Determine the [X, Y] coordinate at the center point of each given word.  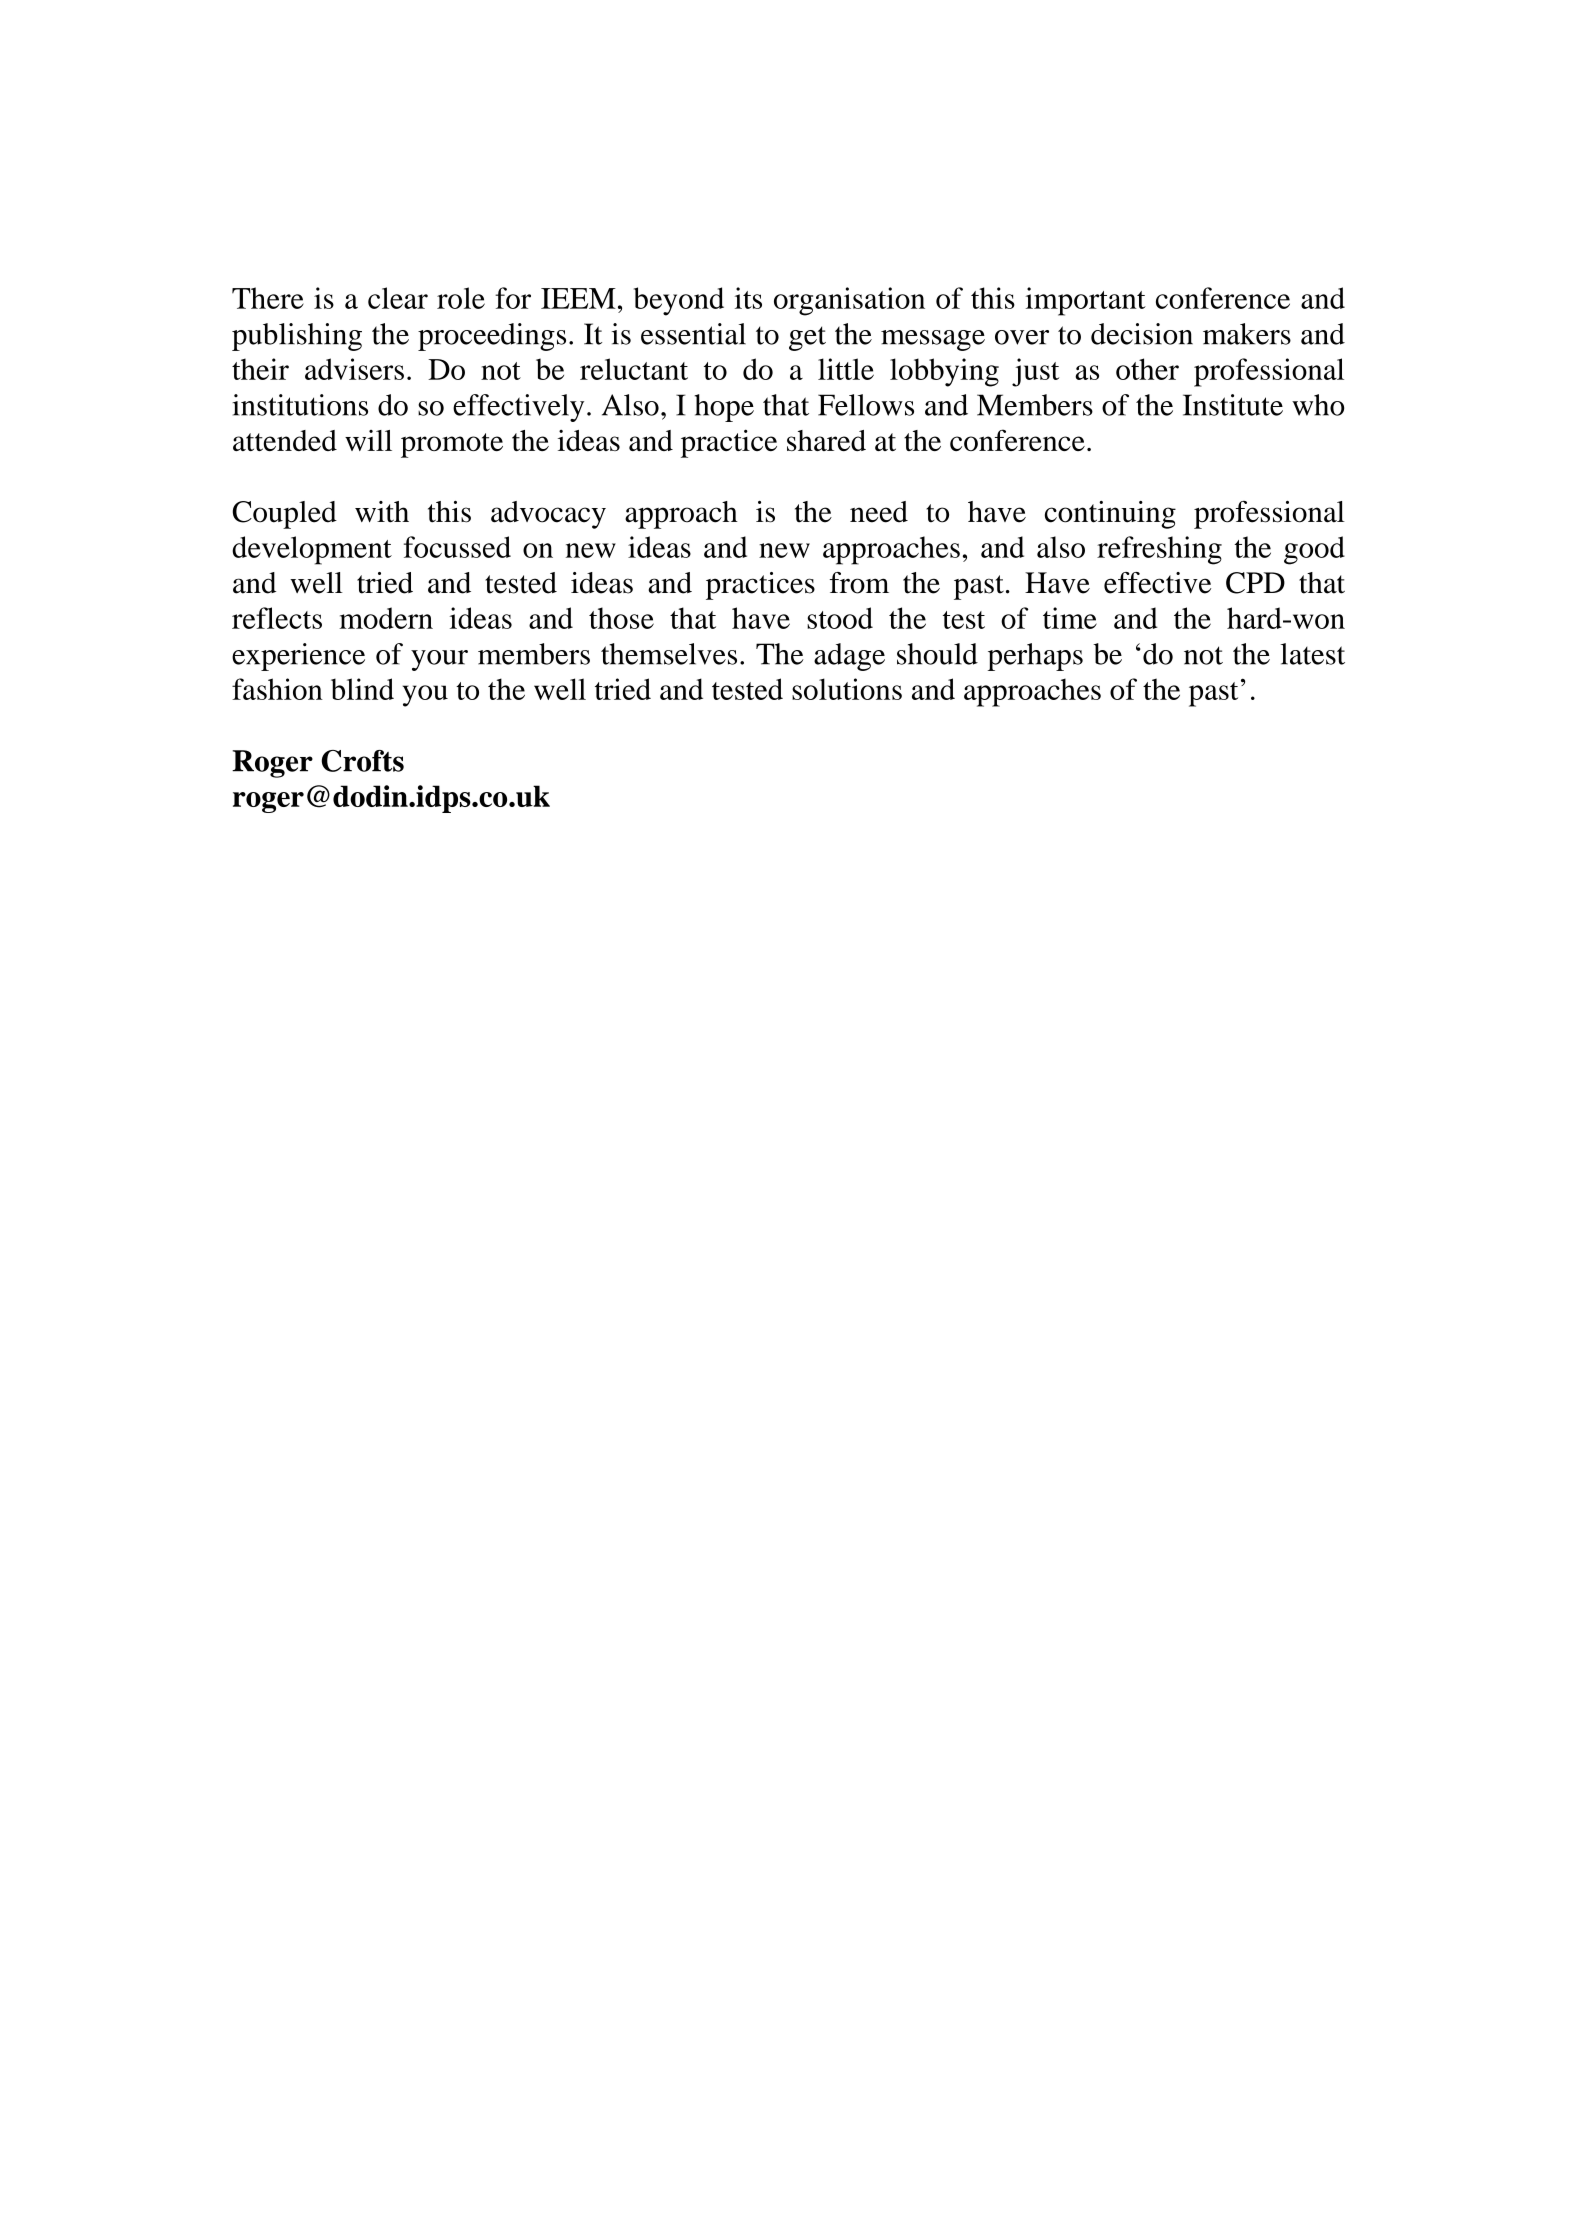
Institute [1233, 405]
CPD [1255, 583]
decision [1142, 334]
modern [386, 618]
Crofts [362, 761]
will [368, 440]
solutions [847, 689]
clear [398, 298]
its [748, 298]
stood [840, 618]
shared [826, 440]
